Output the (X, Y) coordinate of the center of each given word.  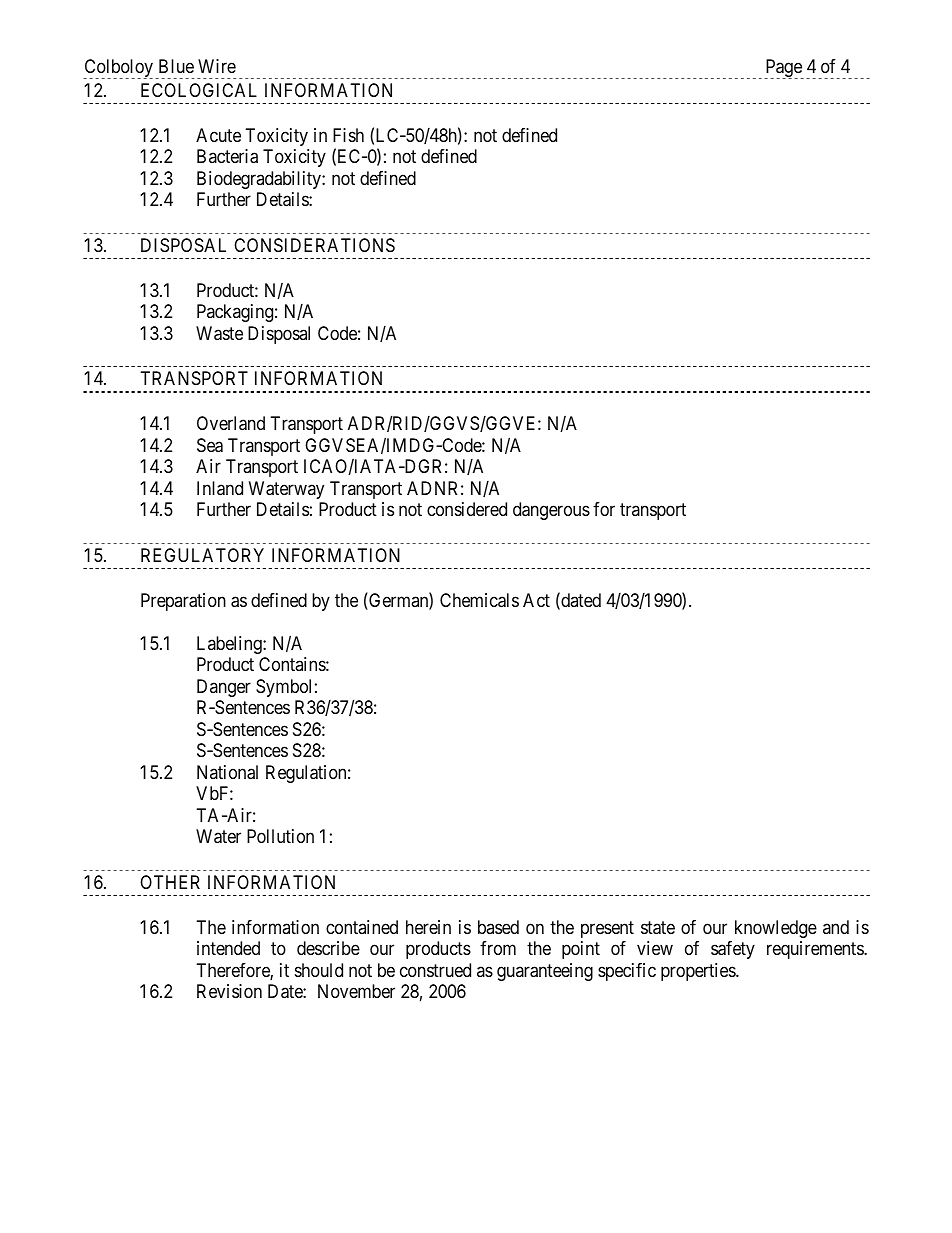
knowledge (776, 929)
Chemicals (479, 600)
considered (467, 509)
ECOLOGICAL (199, 90)
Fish (348, 135)
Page (784, 69)
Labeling (230, 645)
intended (228, 948)
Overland (231, 423)
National (227, 772)
